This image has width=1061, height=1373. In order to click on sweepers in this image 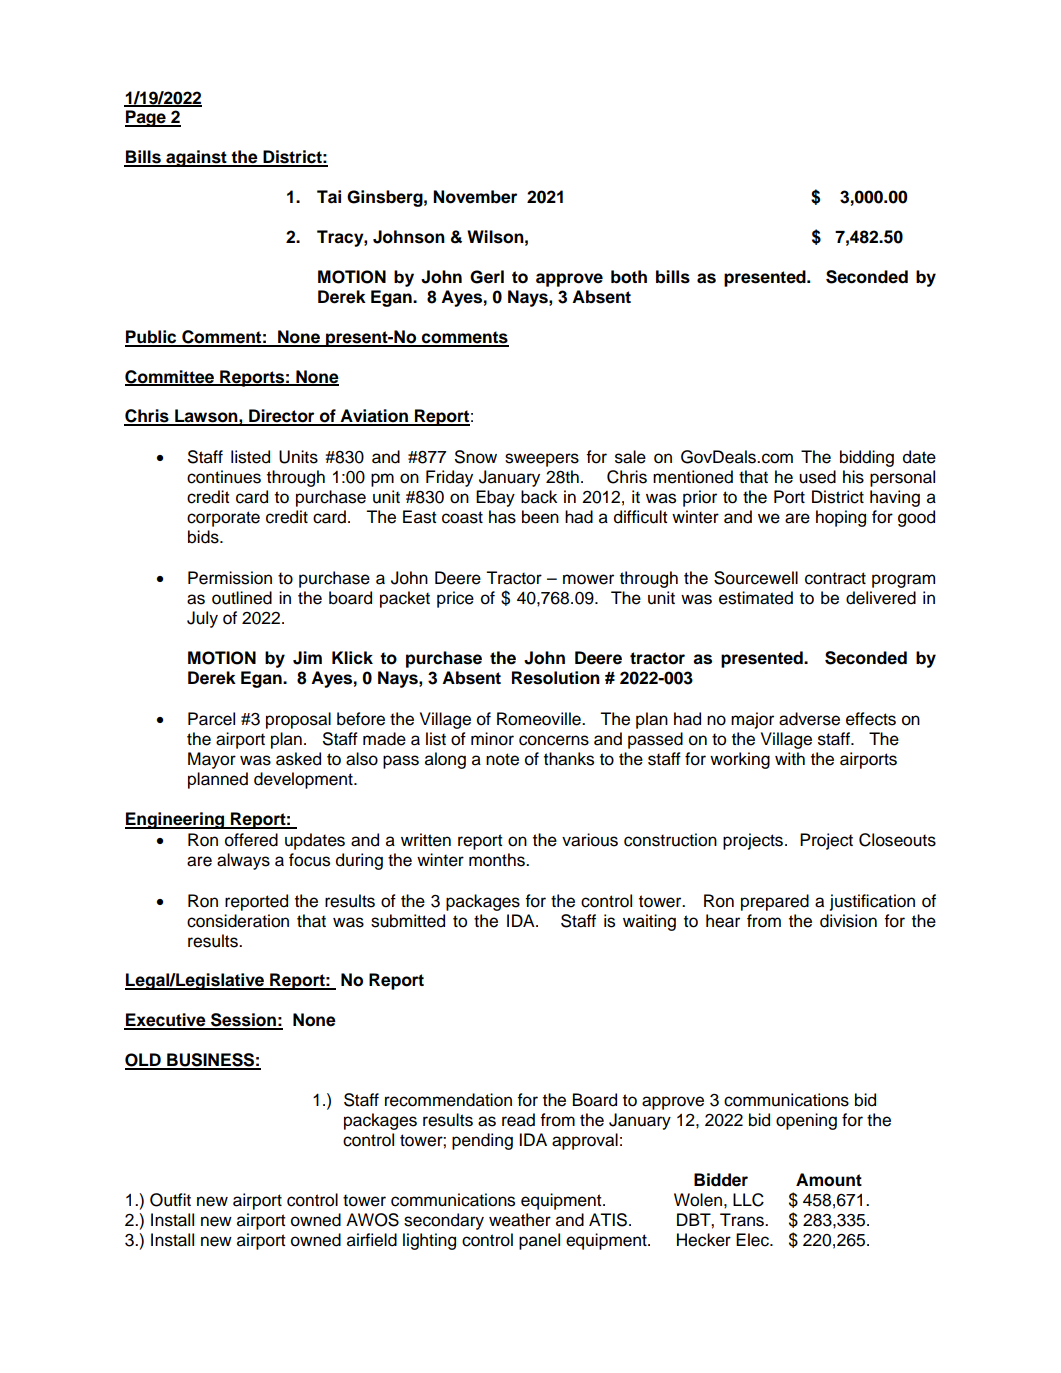, I will do `click(542, 460)`.
